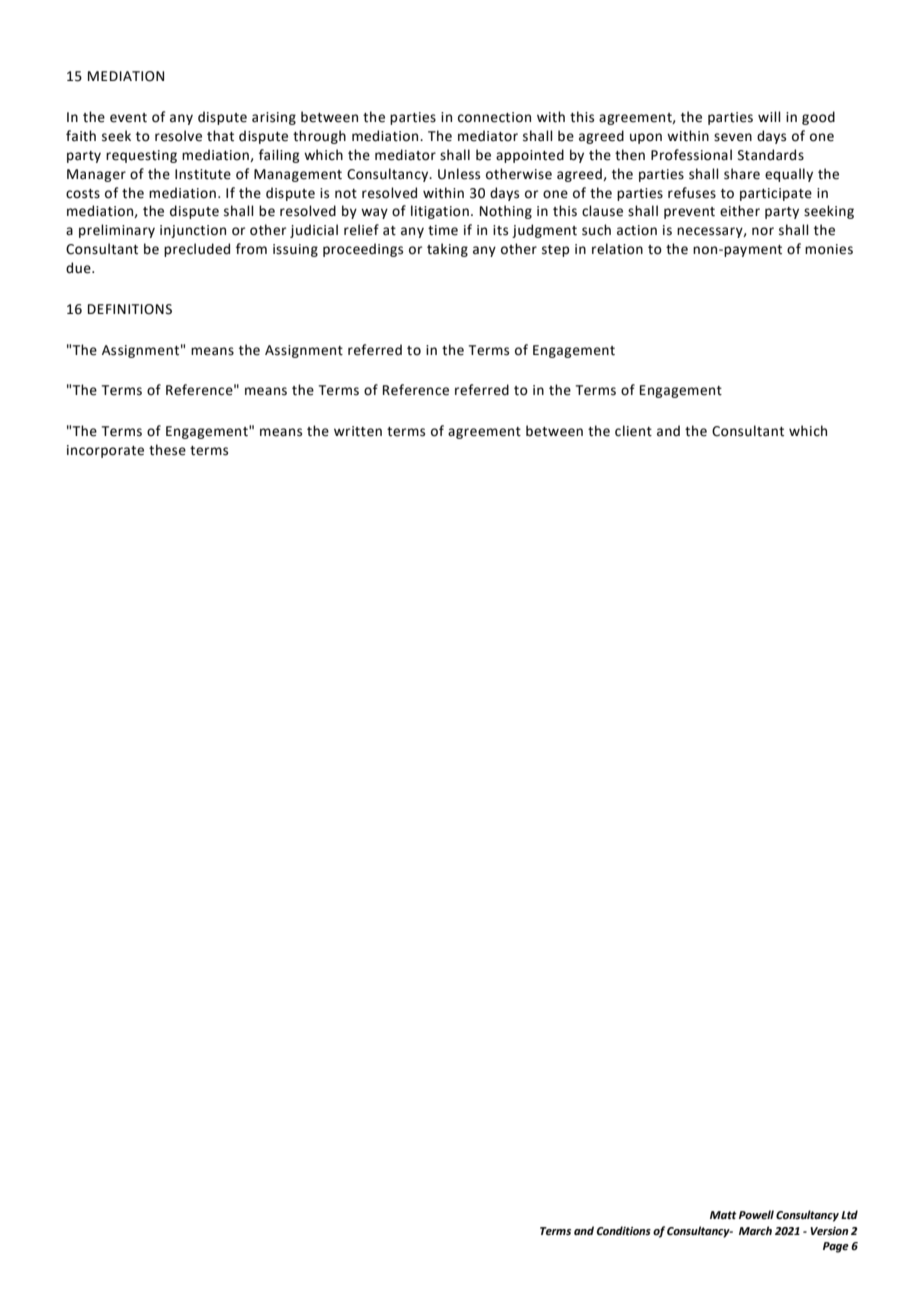  I want to click on written, so click(358, 431).
